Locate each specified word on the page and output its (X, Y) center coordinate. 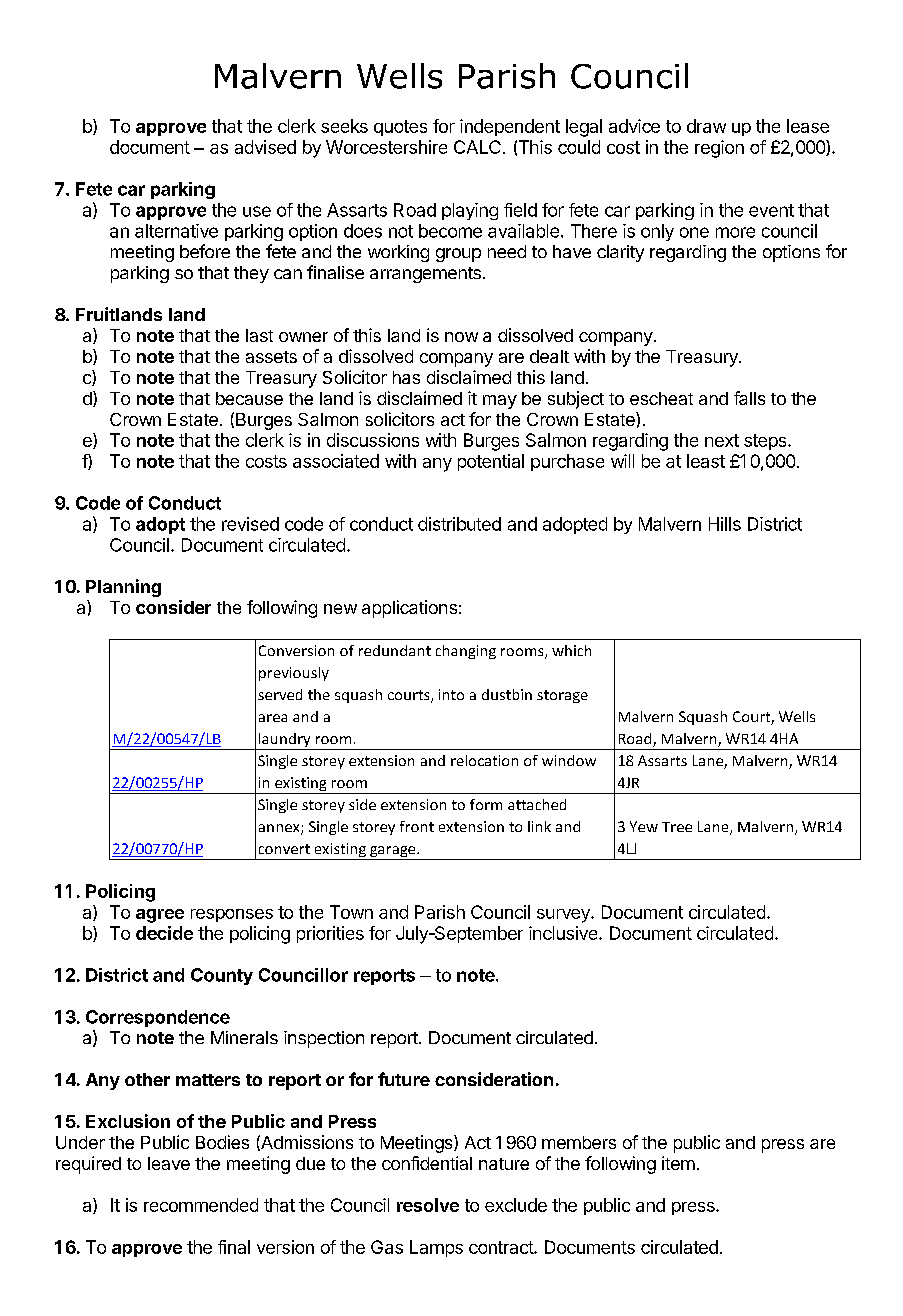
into (451, 694)
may (500, 402)
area (273, 718)
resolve (428, 1205)
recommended (201, 1205)
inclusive (564, 933)
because (249, 398)
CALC (477, 147)
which (571, 650)
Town (351, 912)
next (722, 440)
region (719, 149)
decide (164, 933)
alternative (176, 231)
